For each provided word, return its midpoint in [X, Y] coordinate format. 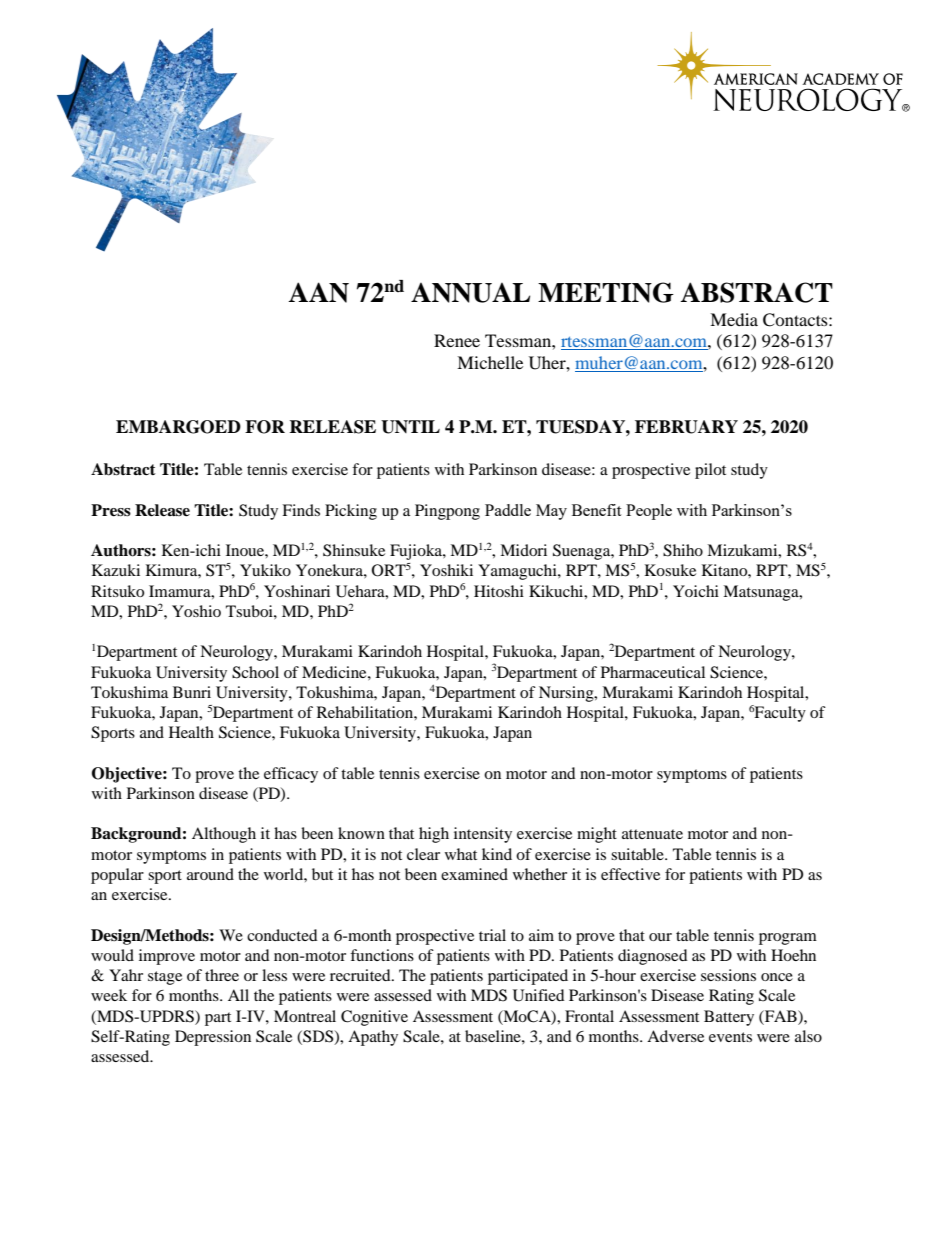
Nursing [567, 694]
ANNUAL [470, 293]
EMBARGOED [178, 427]
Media [734, 319]
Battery [729, 1018]
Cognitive [374, 1018]
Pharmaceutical [653, 672]
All [238, 995]
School [255, 672]
